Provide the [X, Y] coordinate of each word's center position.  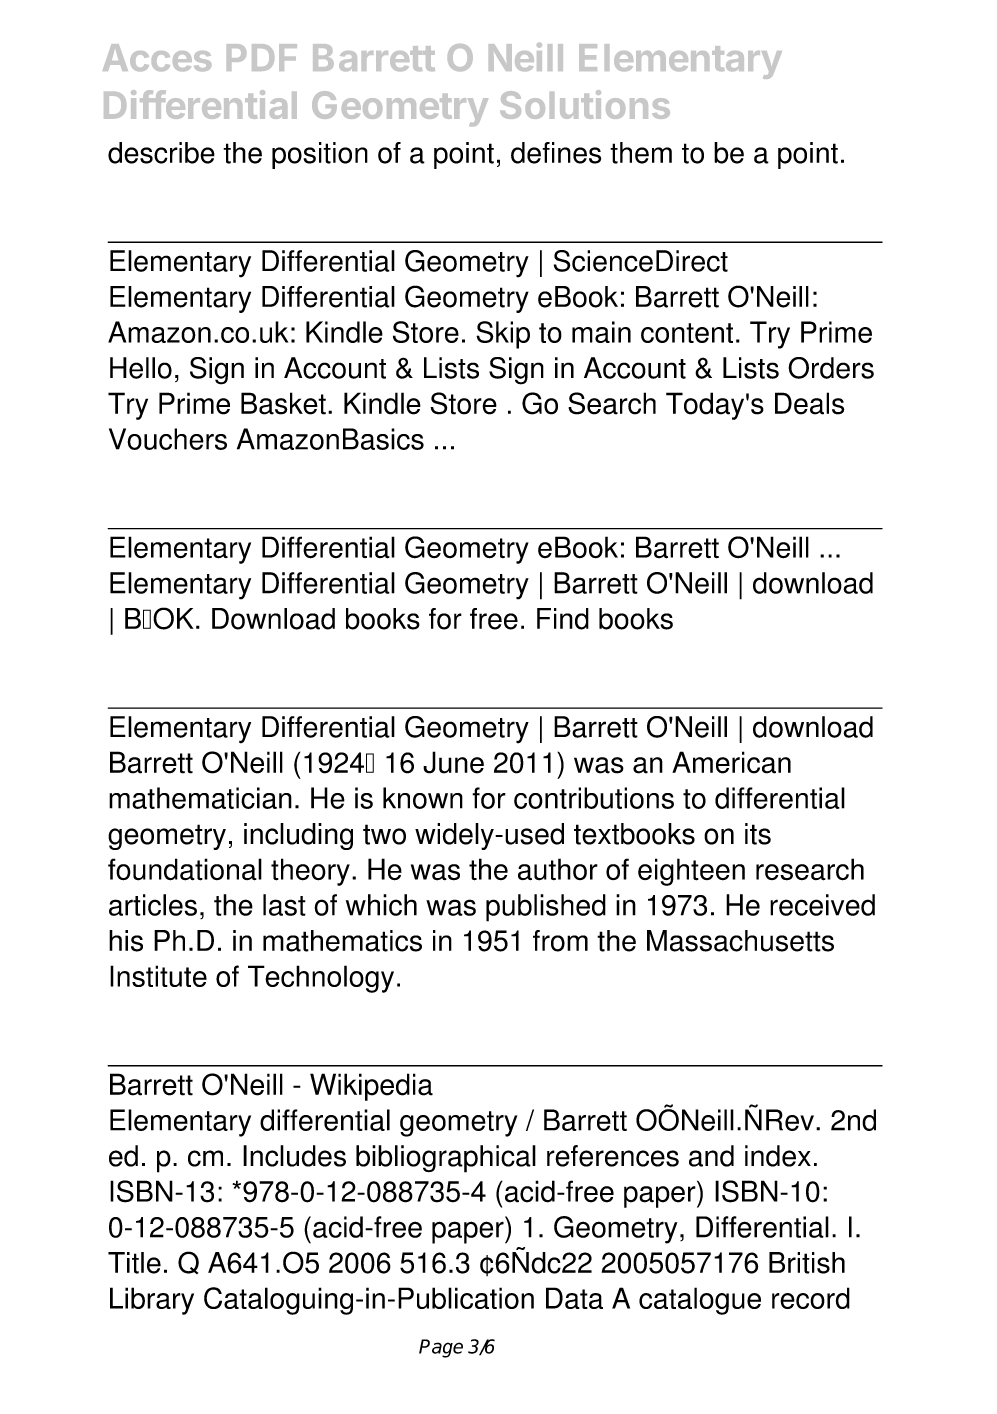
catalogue [700, 1301]
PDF [262, 57]
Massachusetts [740, 941]
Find [563, 619]
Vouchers [168, 439]
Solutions [585, 104]
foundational [185, 869]
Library [152, 1301]
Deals [810, 403]
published [546, 908]
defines [556, 153]
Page [441, 1348]
